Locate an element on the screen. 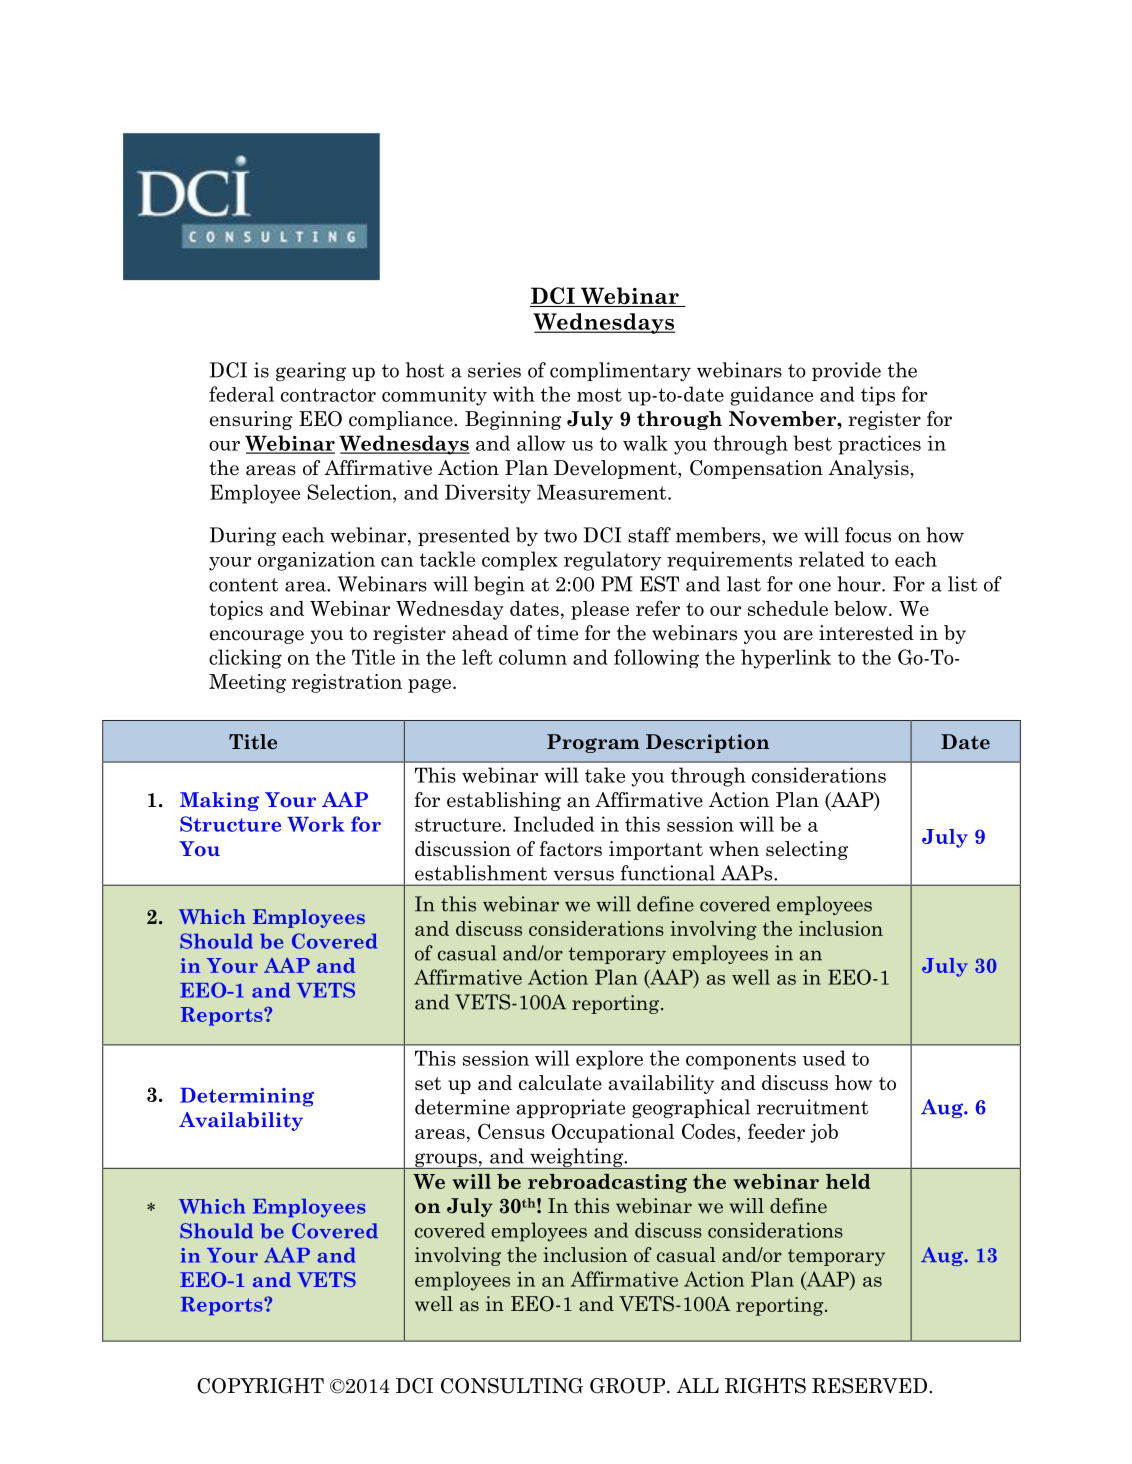 The width and height of the screenshot is (1132, 1464). Work is located at coordinates (315, 824).
